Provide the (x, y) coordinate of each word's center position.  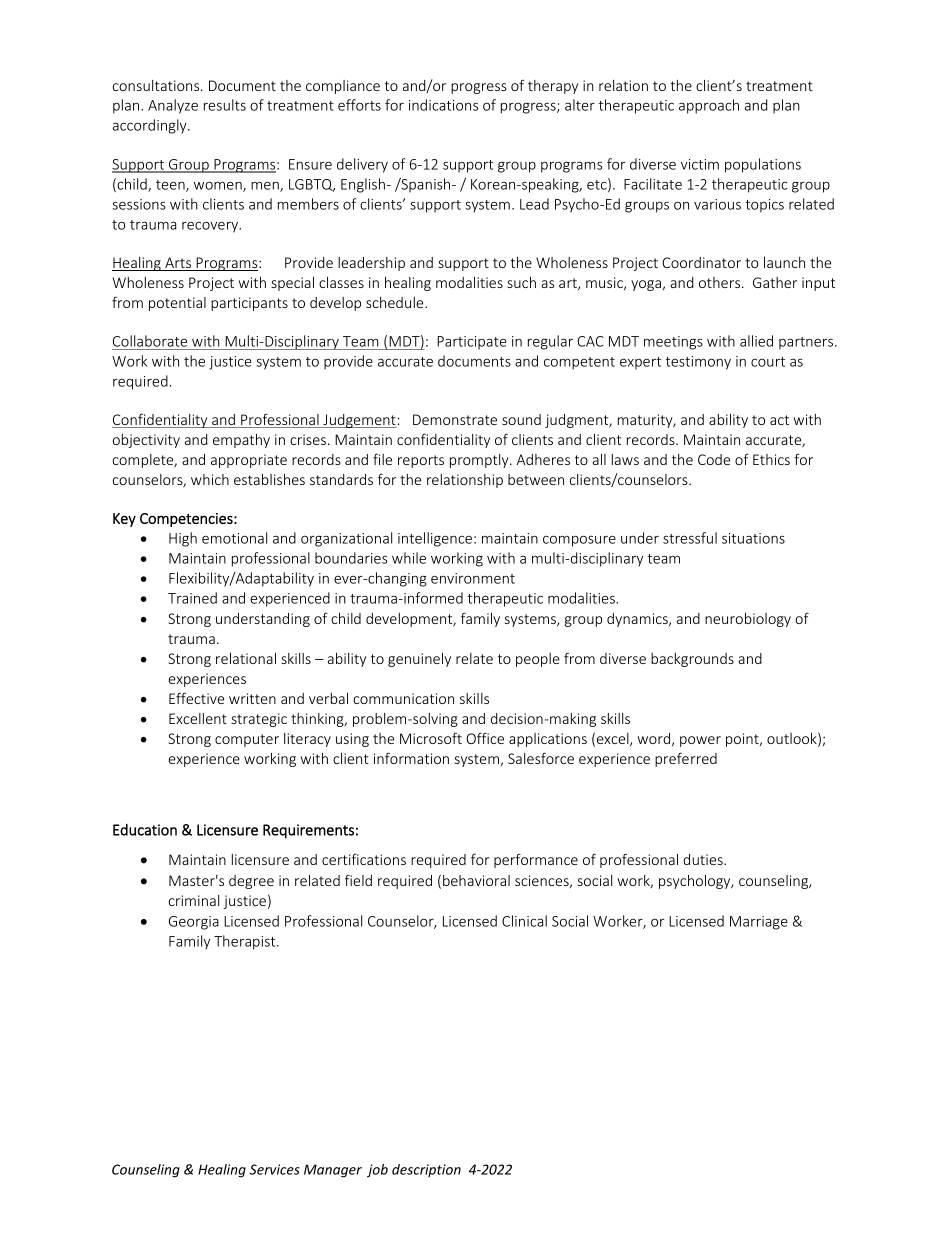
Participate (472, 343)
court (768, 362)
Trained (192, 598)
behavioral (476, 880)
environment (473, 578)
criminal (194, 900)
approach (709, 106)
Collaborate (150, 341)
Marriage (759, 923)
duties (704, 859)
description (426, 1170)
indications (443, 105)
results (225, 105)
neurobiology (748, 620)
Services (274, 1169)
